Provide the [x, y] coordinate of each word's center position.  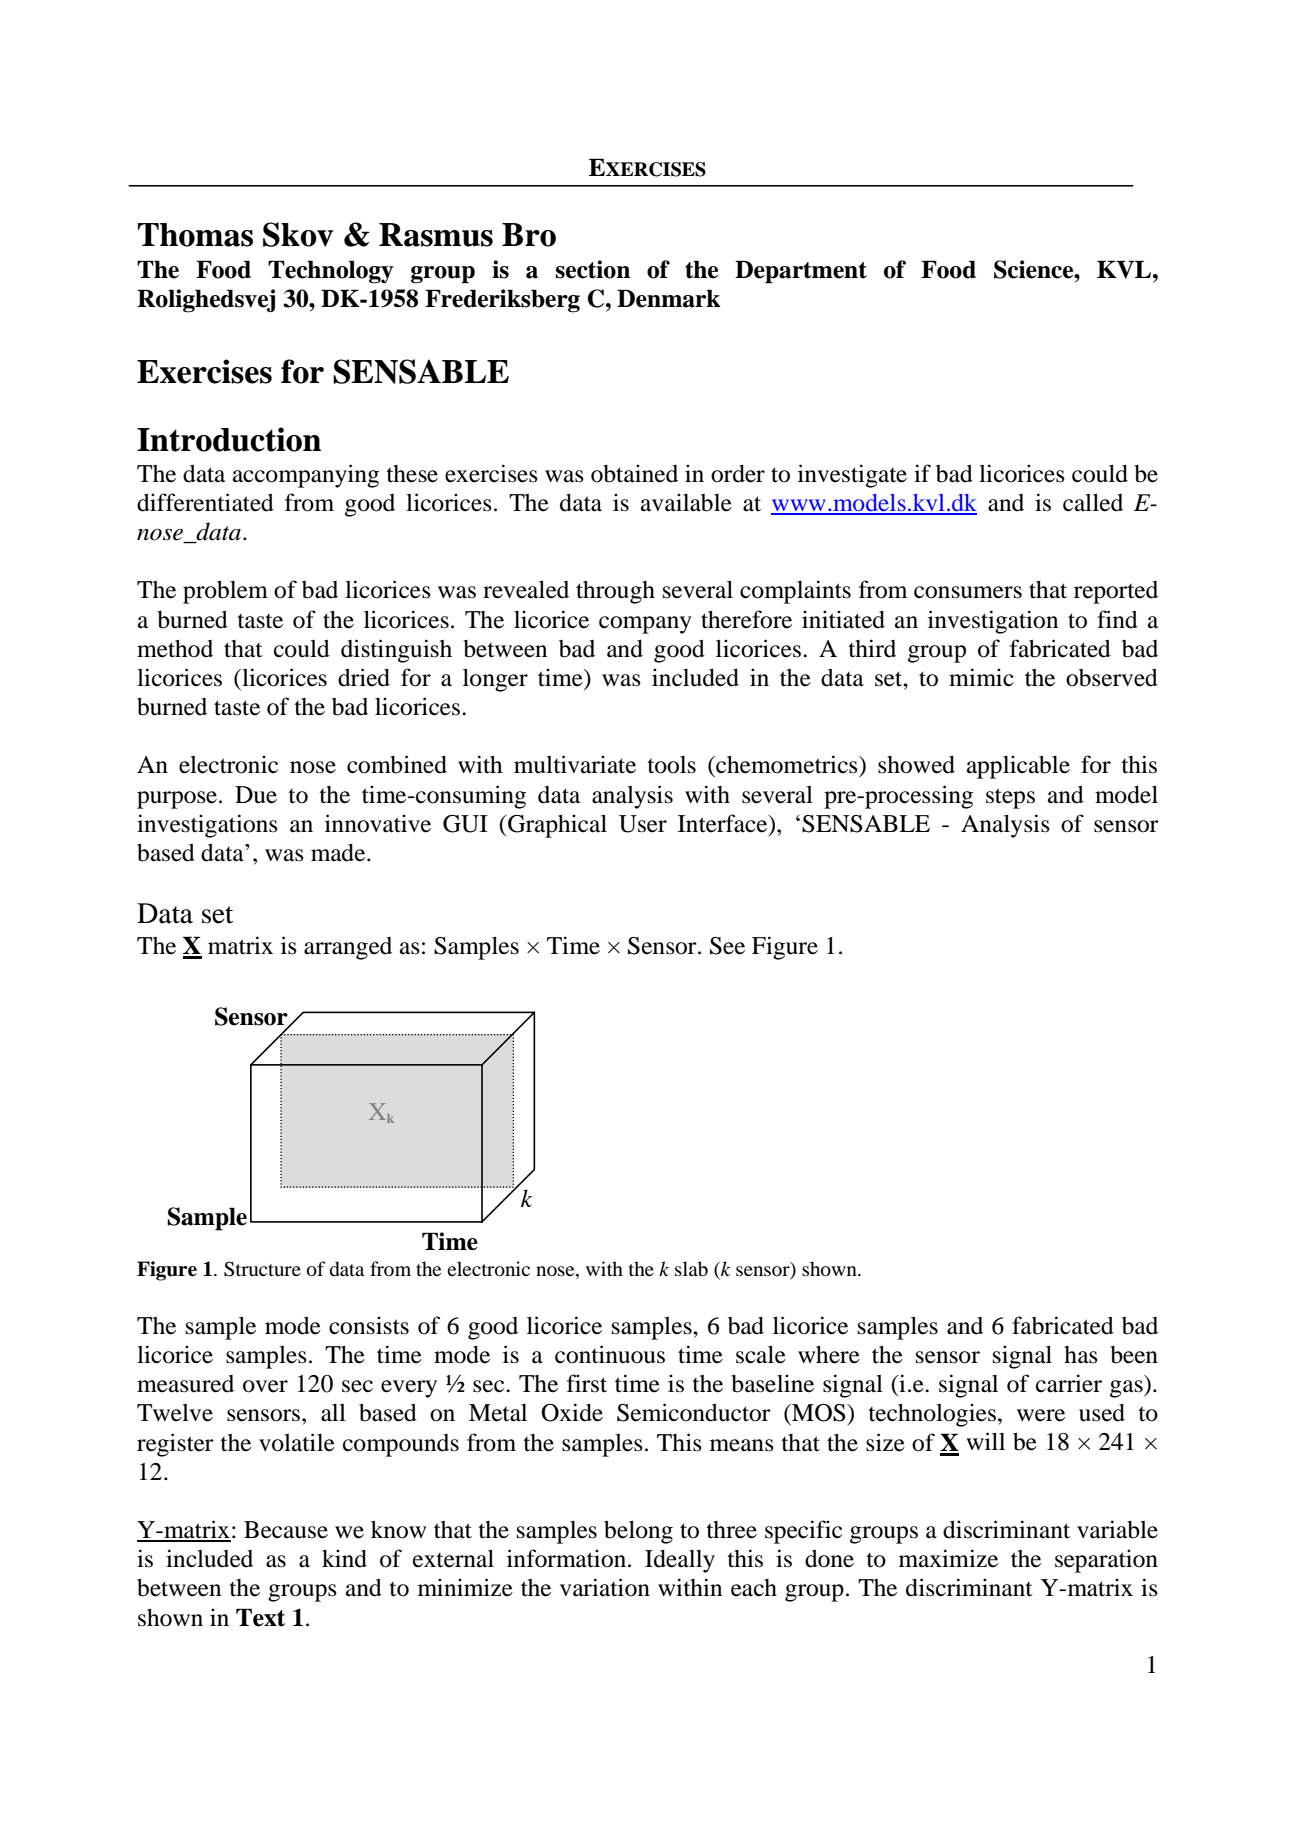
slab [691, 1269]
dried [364, 677]
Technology [331, 272]
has [1081, 1355]
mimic [981, 677]
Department [801, 272]
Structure [262, 1269]
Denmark [669, 298]
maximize [948, 1558]
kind [344, 1558]
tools [671, 765]
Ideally [680, 1561]
